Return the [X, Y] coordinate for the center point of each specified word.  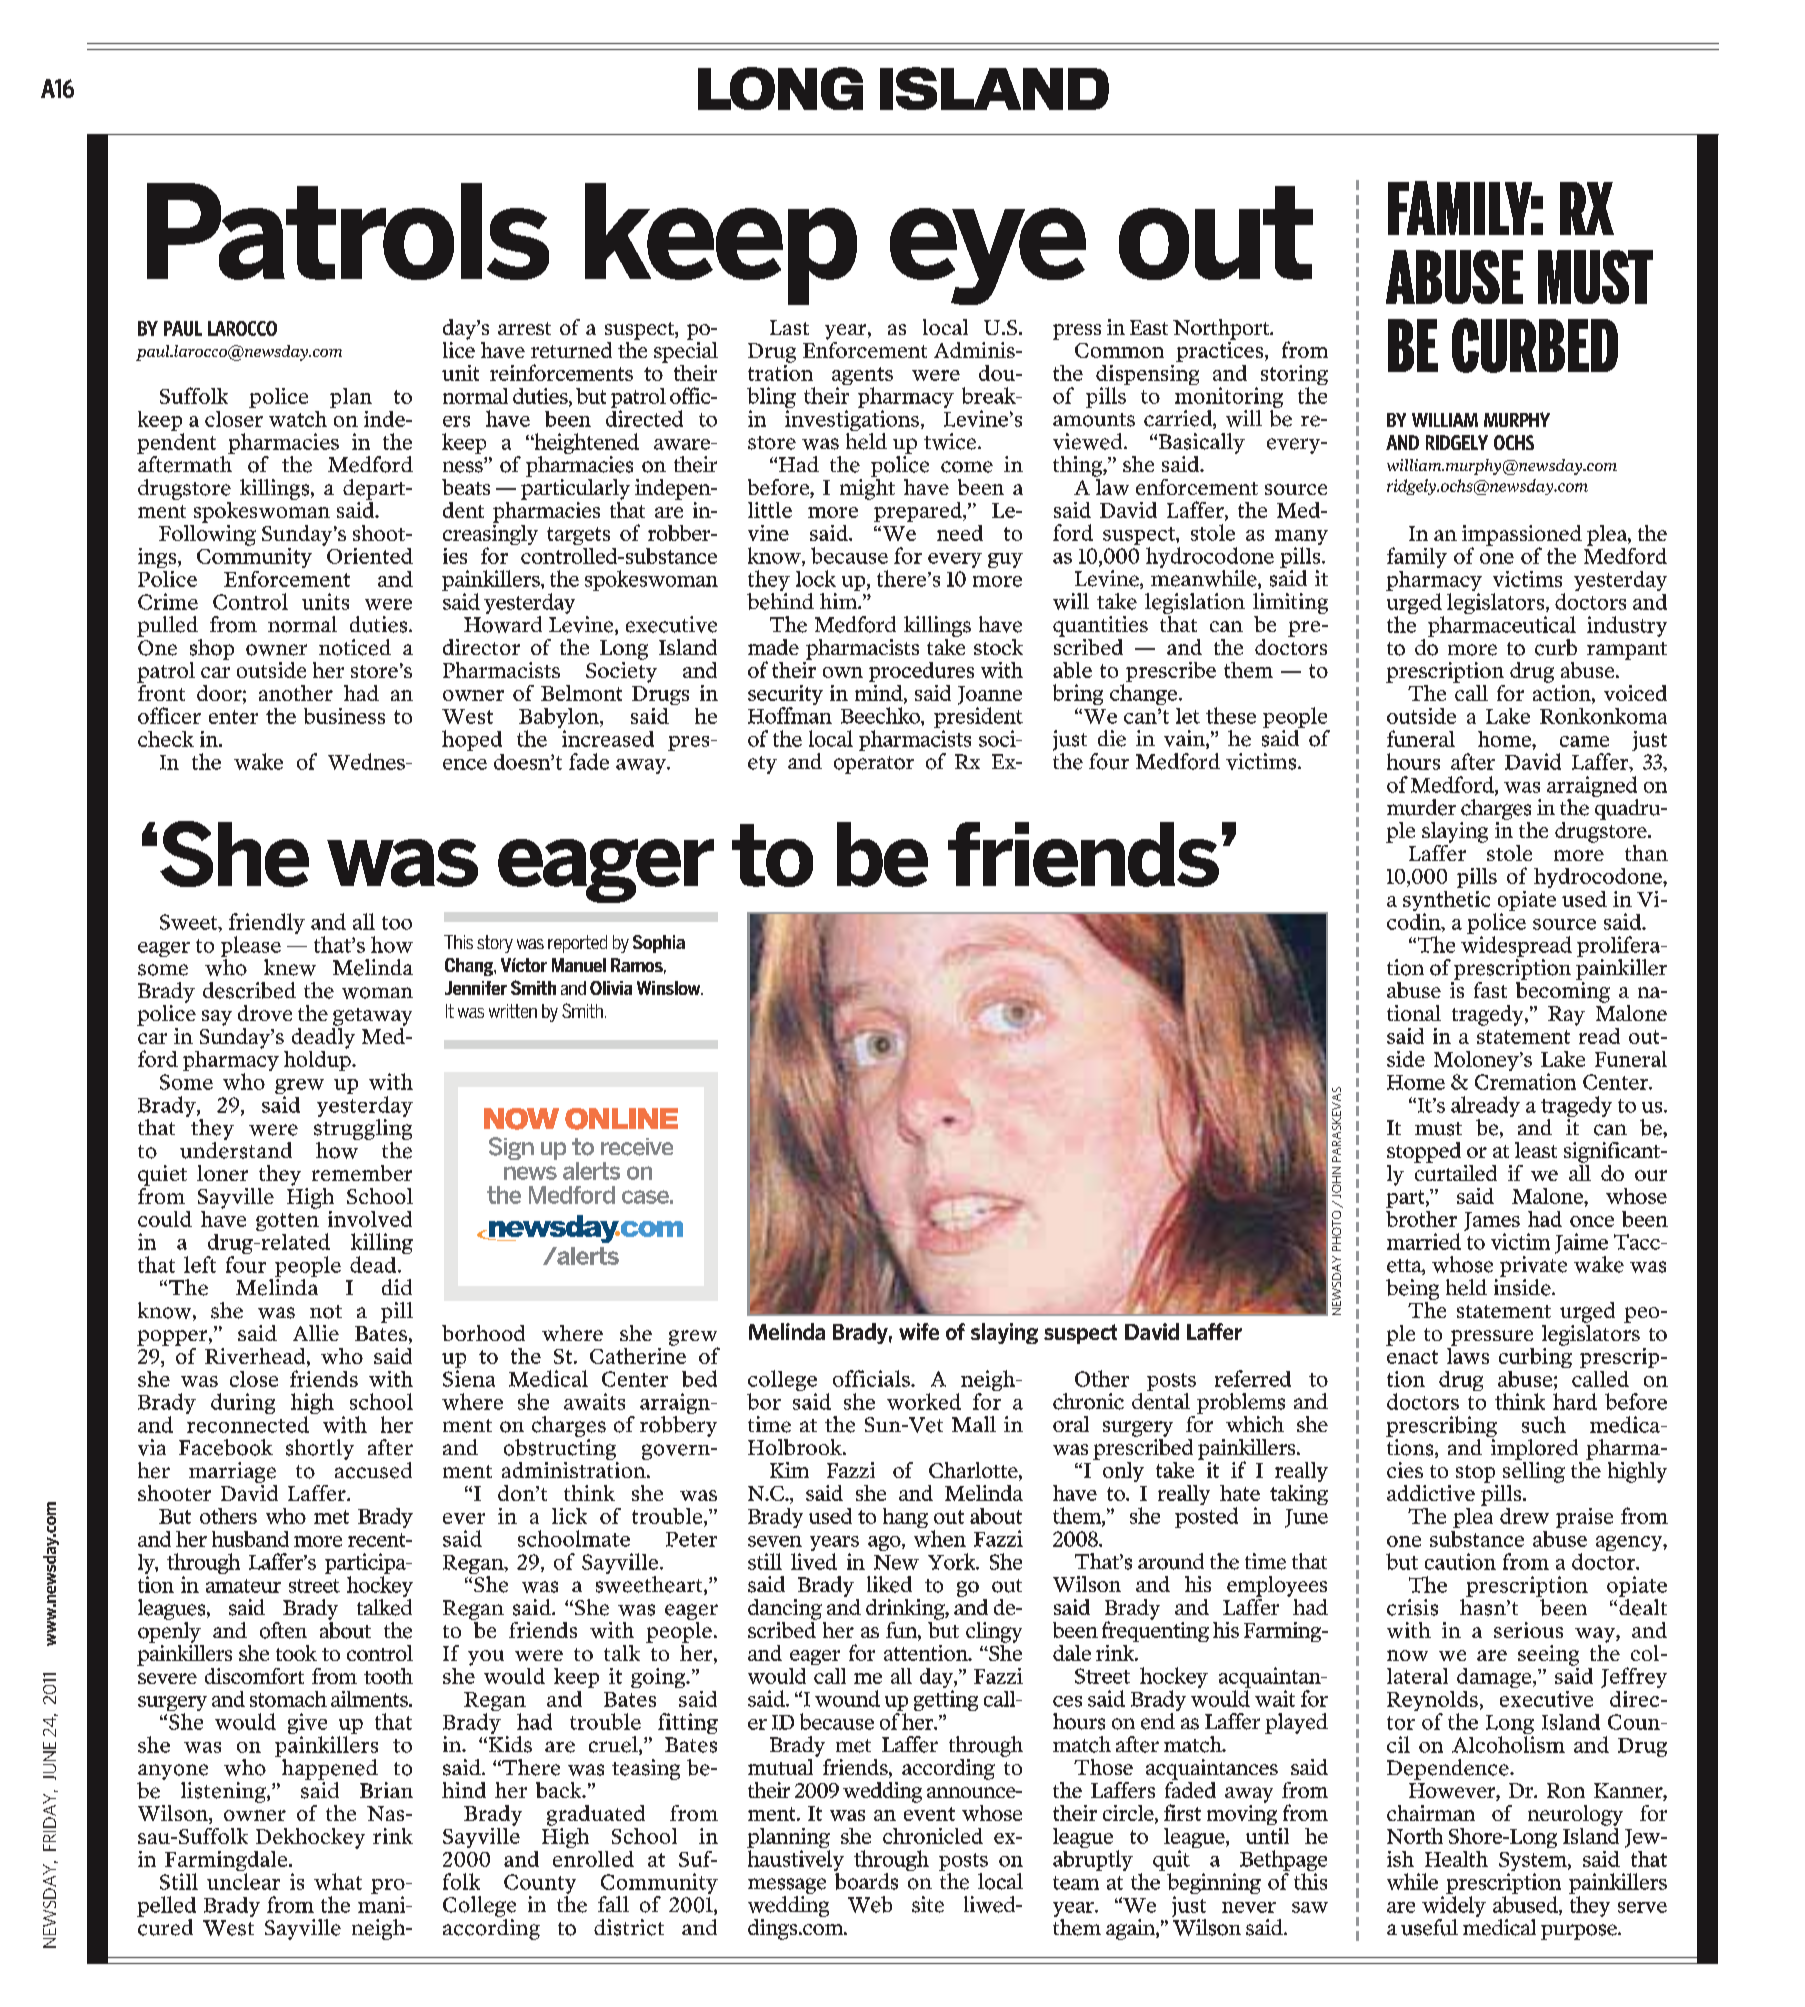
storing [1294, 376]
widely [1454, 1908]
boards [866, 1881]
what [338, 1881]
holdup [318, 1059]
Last [789, 327]
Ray [1566, 1016]
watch [298, 419]
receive [637, 1147]
